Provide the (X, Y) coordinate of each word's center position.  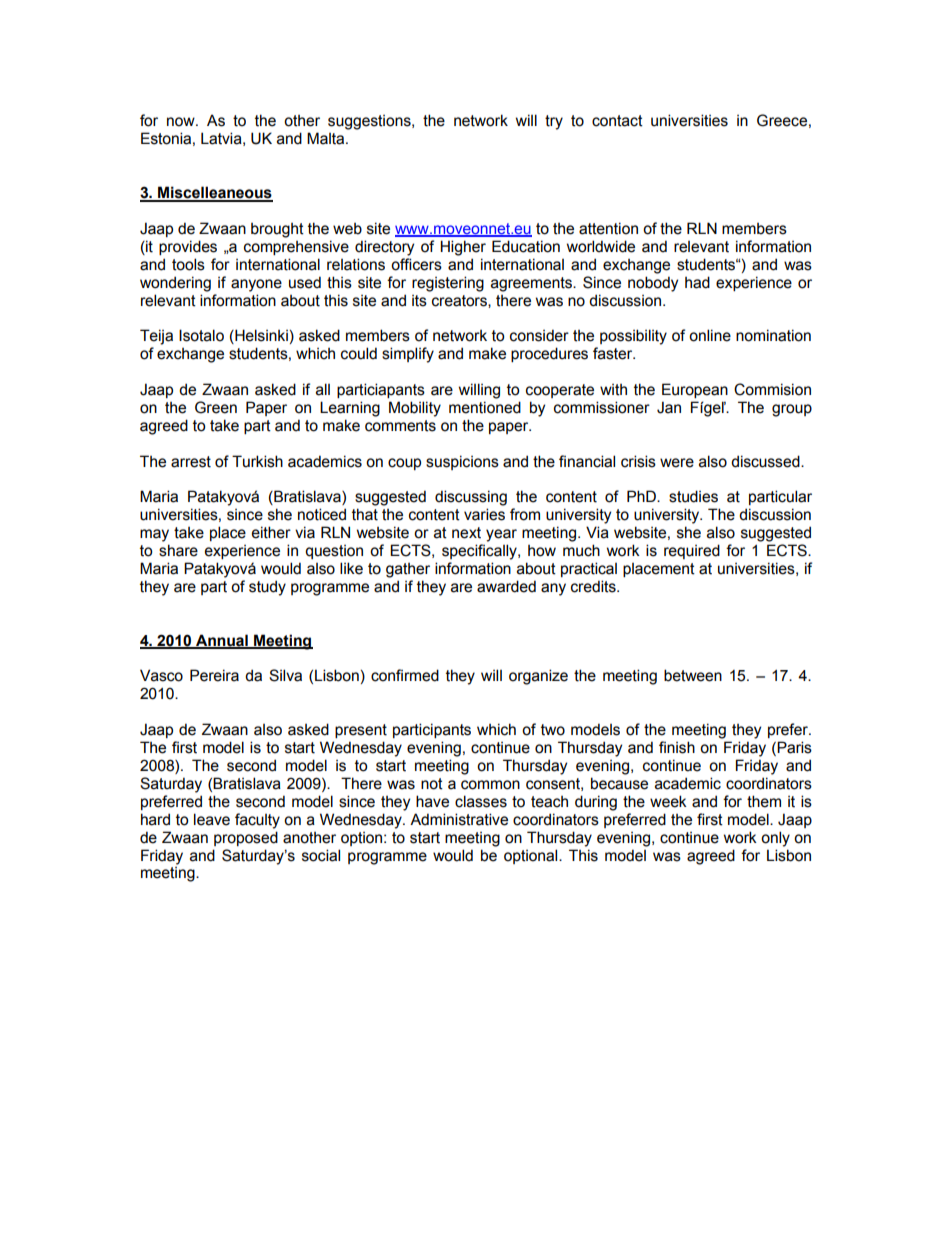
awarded (506, 586)
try (554, 122)
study (267, 588)
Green (216, 407)
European (695, 390)
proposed (246, 838)
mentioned (485, 407)
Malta (327, 138)
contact (617, 121)
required (692, 551)
